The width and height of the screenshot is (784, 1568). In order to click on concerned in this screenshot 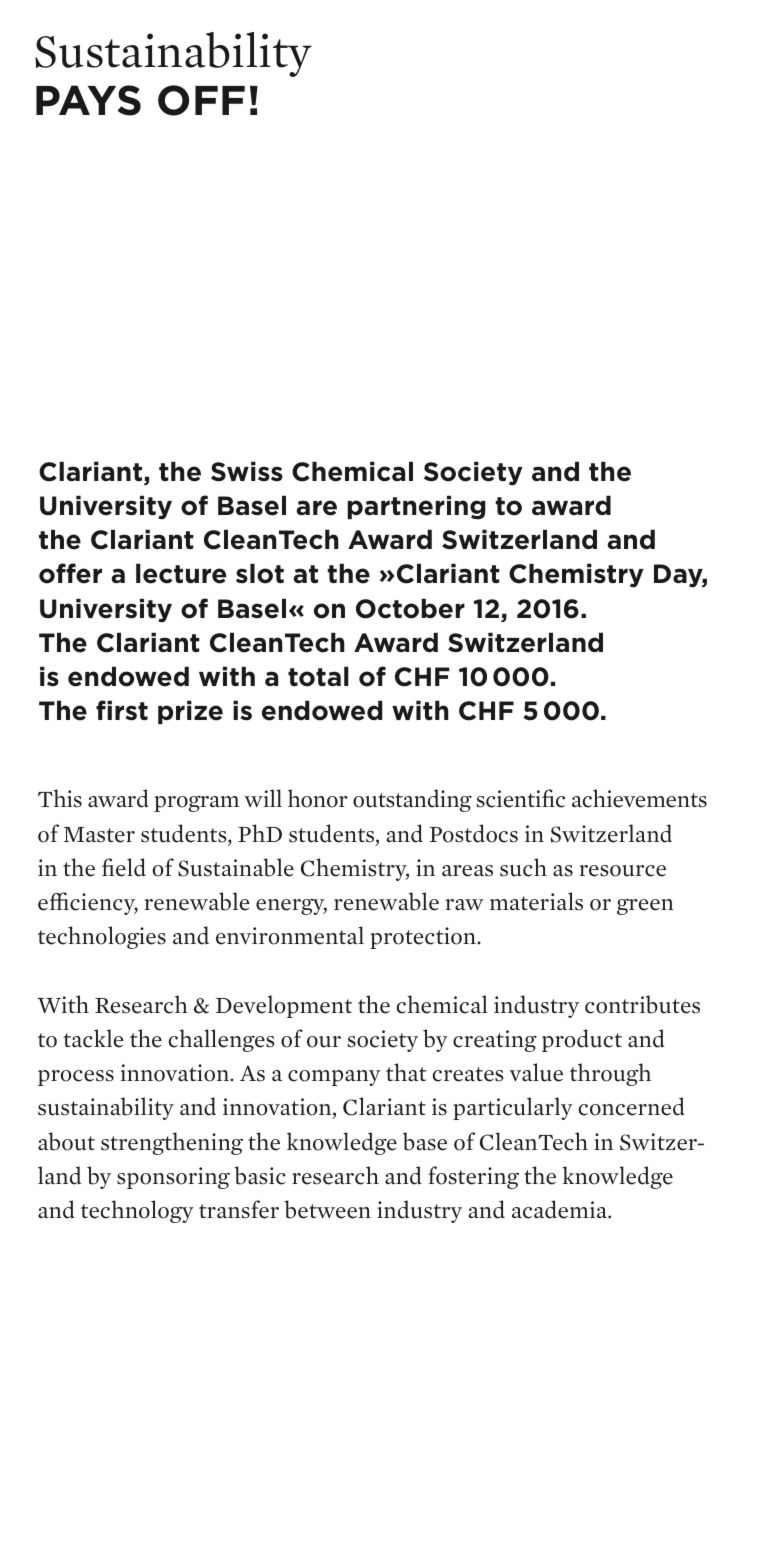, I will do `click(632, 1106)`.
